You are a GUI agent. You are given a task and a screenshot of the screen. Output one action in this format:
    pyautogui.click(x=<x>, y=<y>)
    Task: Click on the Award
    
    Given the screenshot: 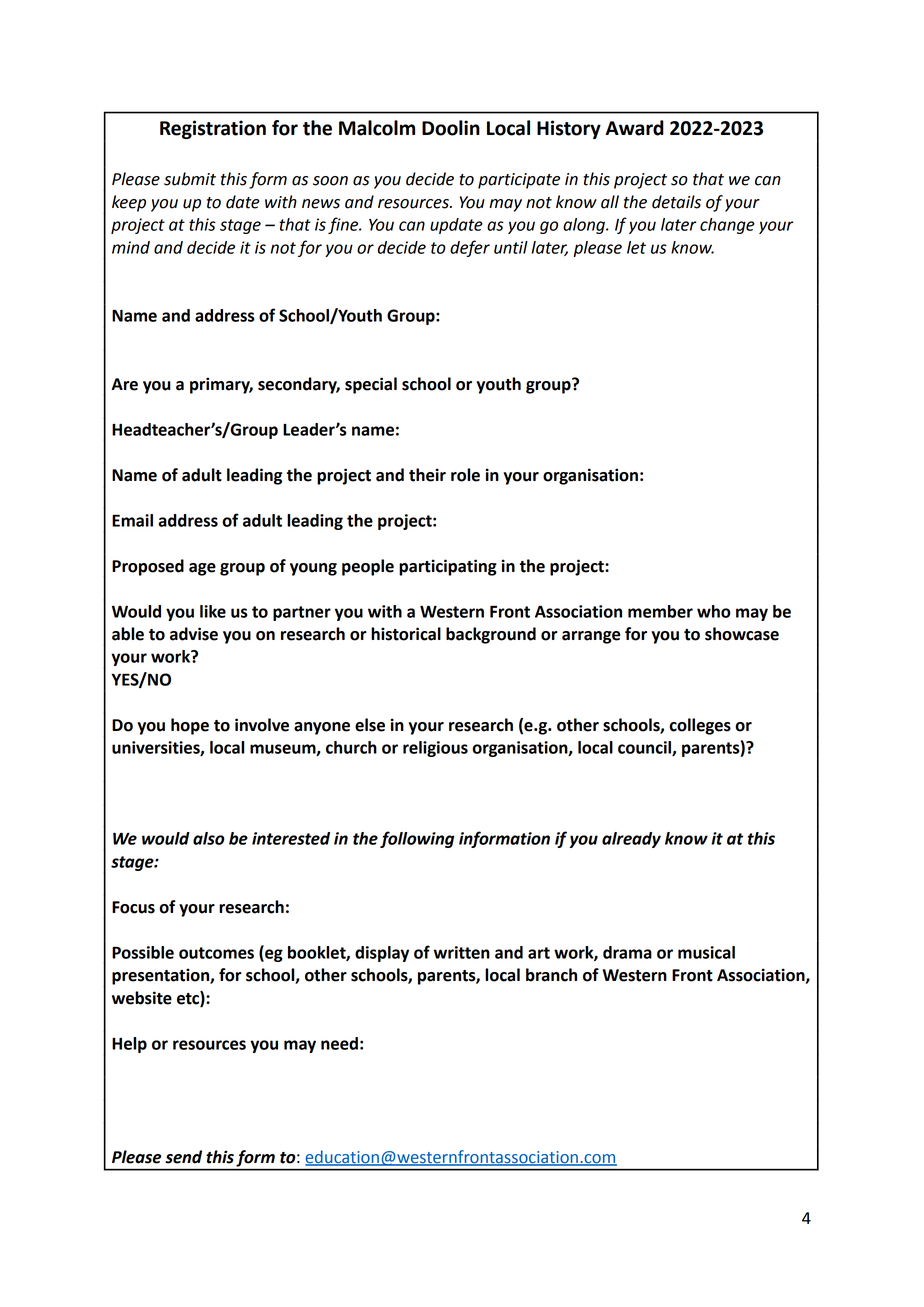 What is the action you would take?
    pyautogui.click(x=634, y=128)
